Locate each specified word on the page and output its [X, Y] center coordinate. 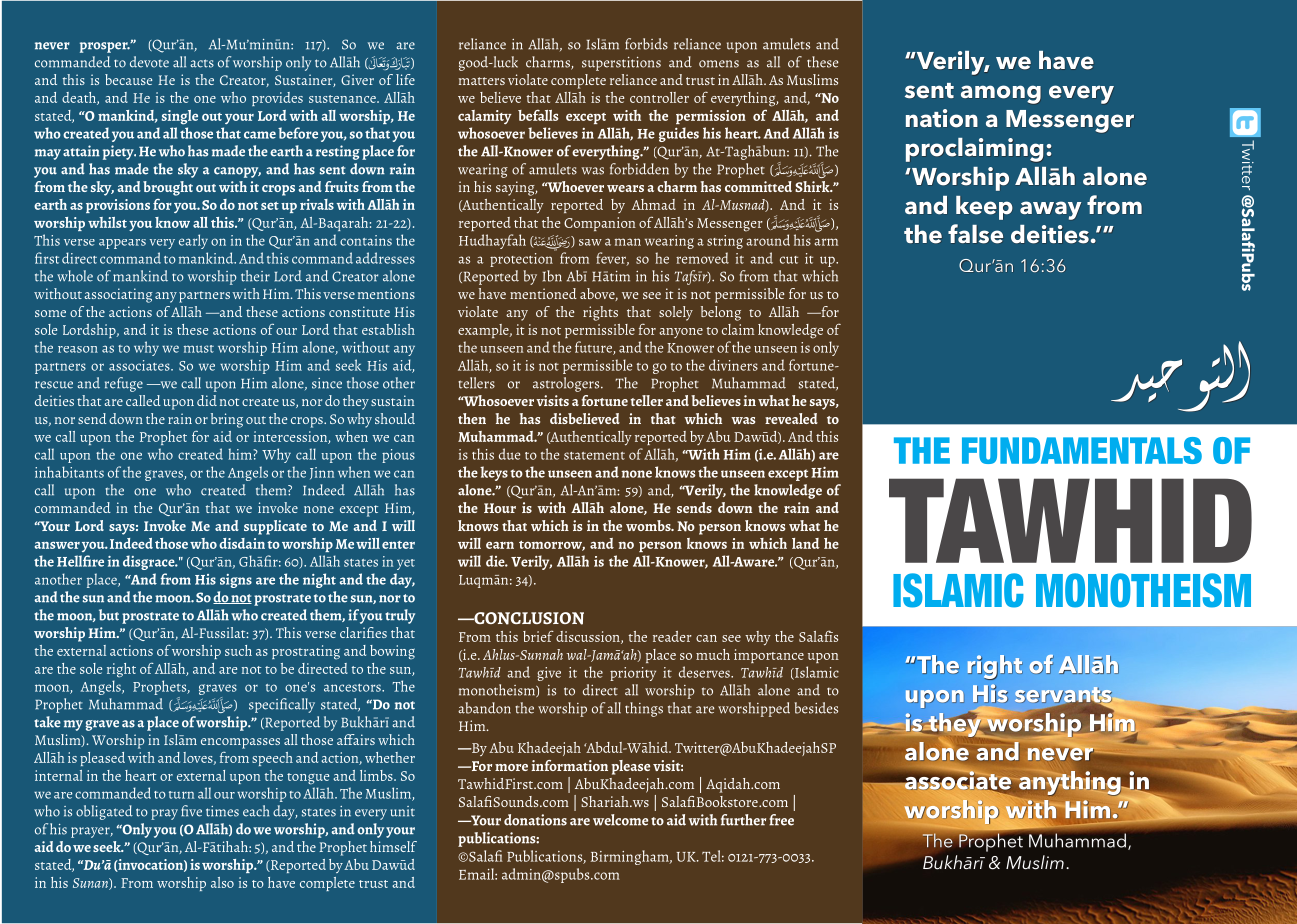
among [1001, 94]
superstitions [621, 64]
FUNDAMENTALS [1082, 450]
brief [538, 636]
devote [149, 62]
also [222, 882]
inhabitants [69, 472]
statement [594, 456]
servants [1063, 696]
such [238, 650]
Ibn [552, 276]
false [975, 234]
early [193, 241]
